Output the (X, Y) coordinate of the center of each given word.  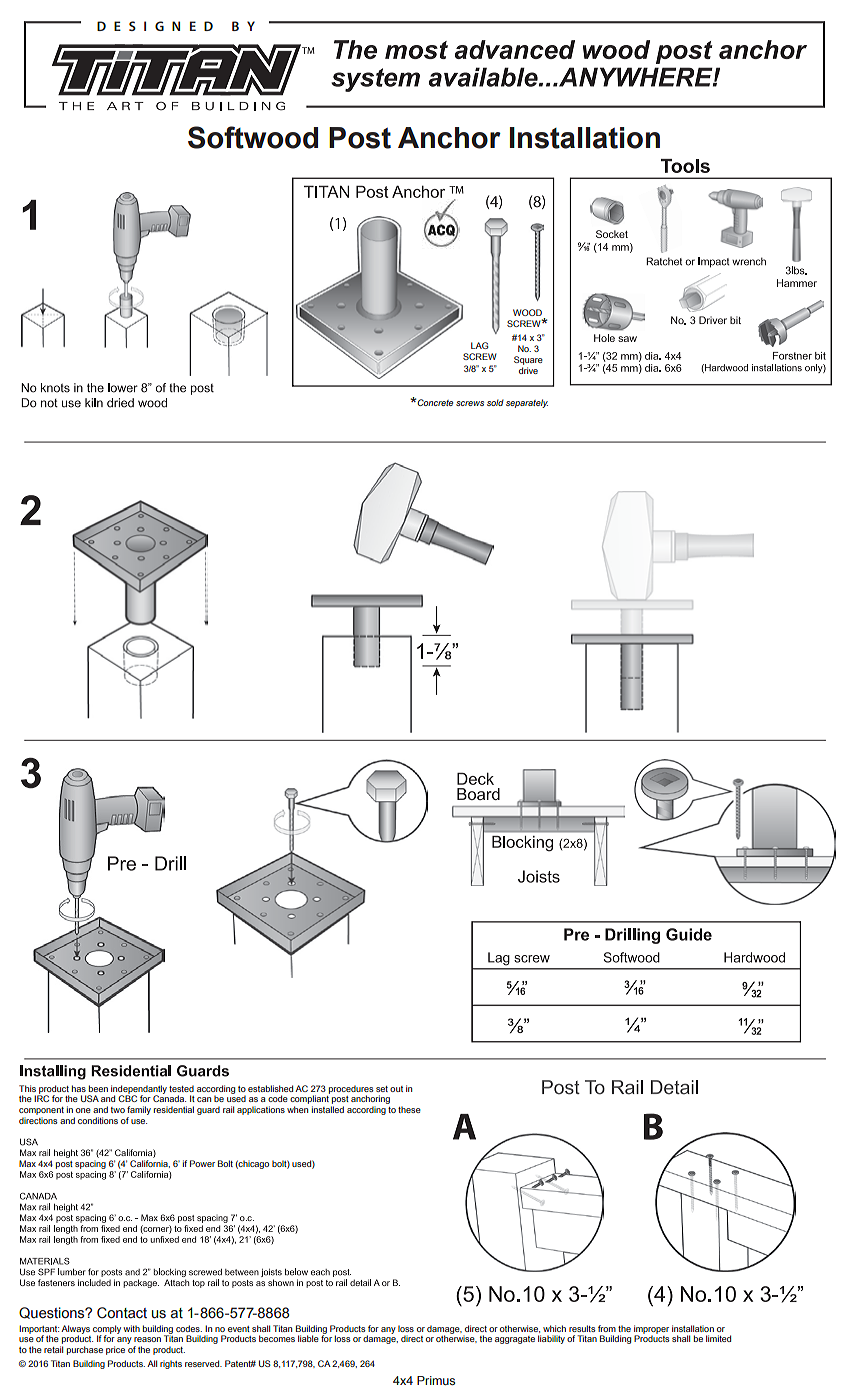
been (98, 1088)
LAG (480, 345)
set (382, 1089)
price (115, 1350)
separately (527, 403)
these (409, 1109)
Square (528, 360)
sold (495, 402)
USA (90, 1098)
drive (528, 370)
